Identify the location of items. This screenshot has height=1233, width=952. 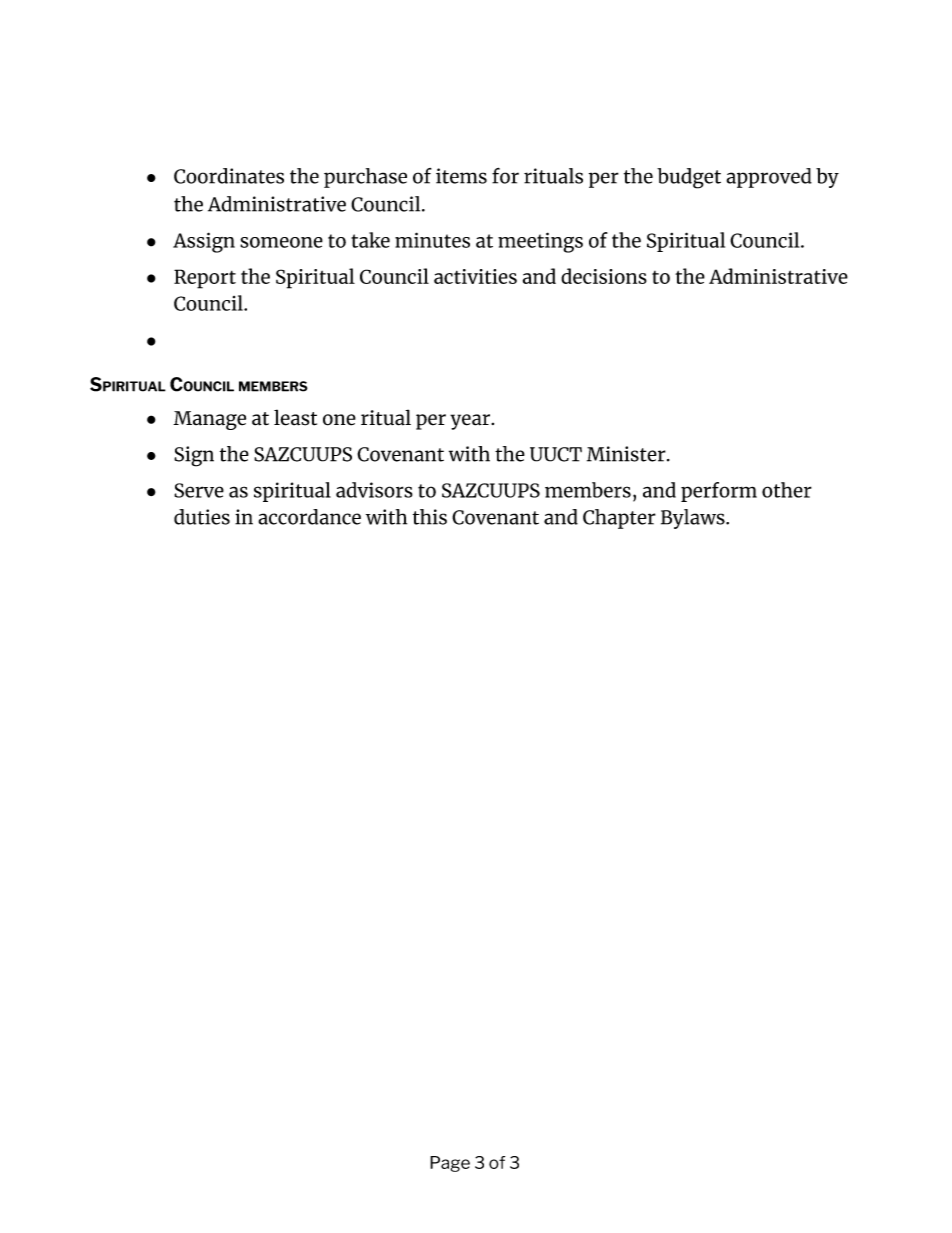
(461, 176).
